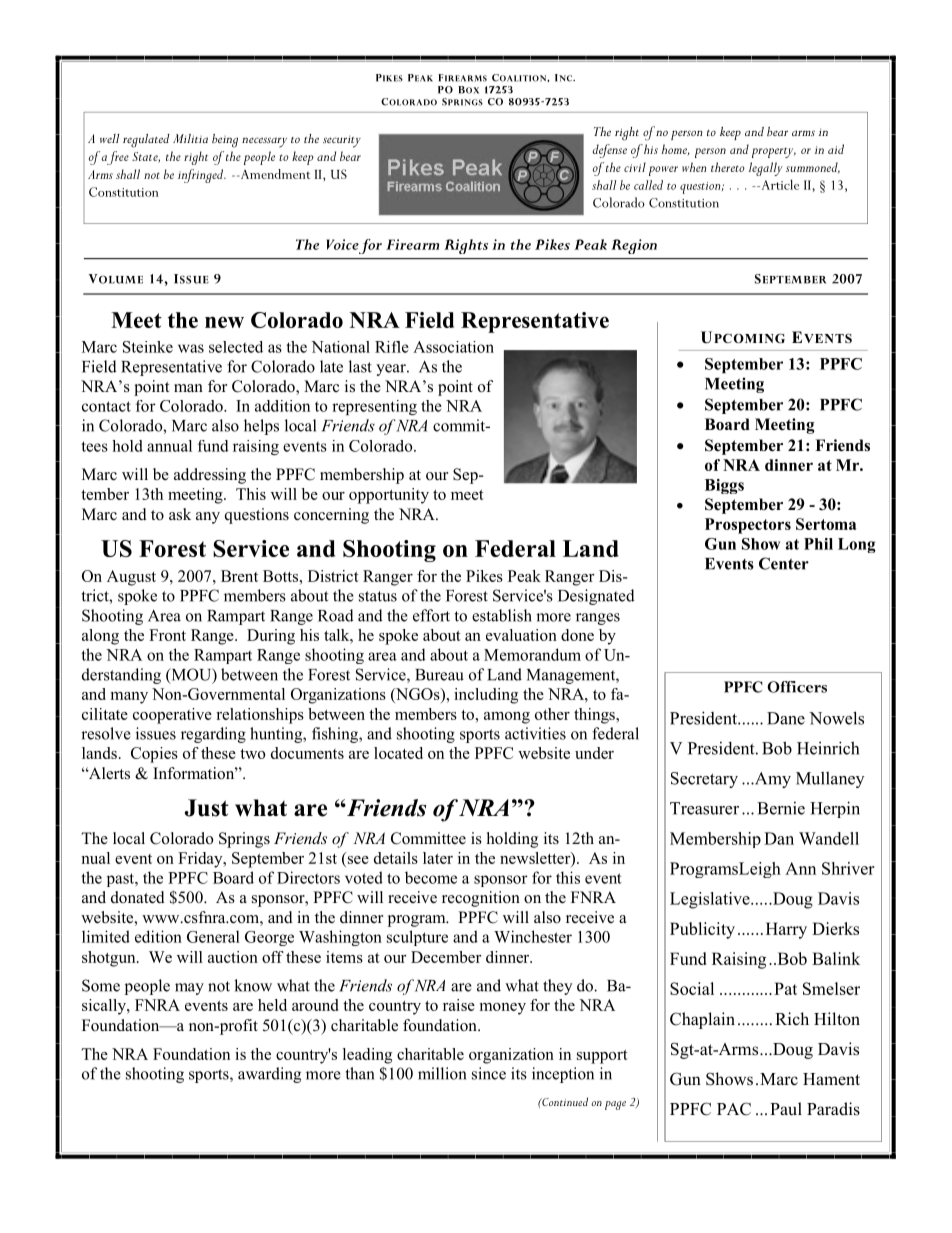 Image resolution: width=952 pixels, height=1233 pixels. I want to click on Front, so click(167, 635).
